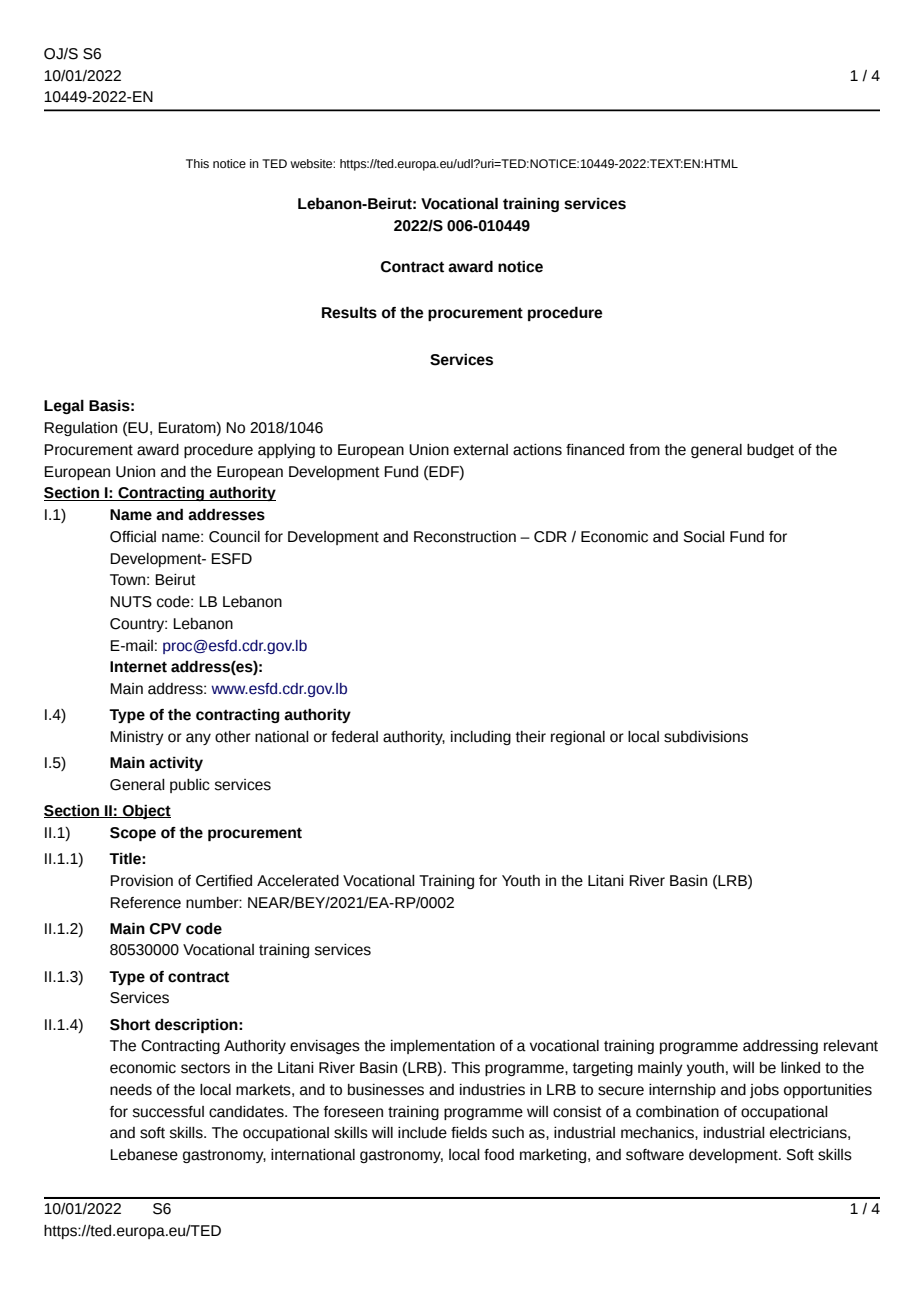  I want to click on Provision, so click(141, 881).
